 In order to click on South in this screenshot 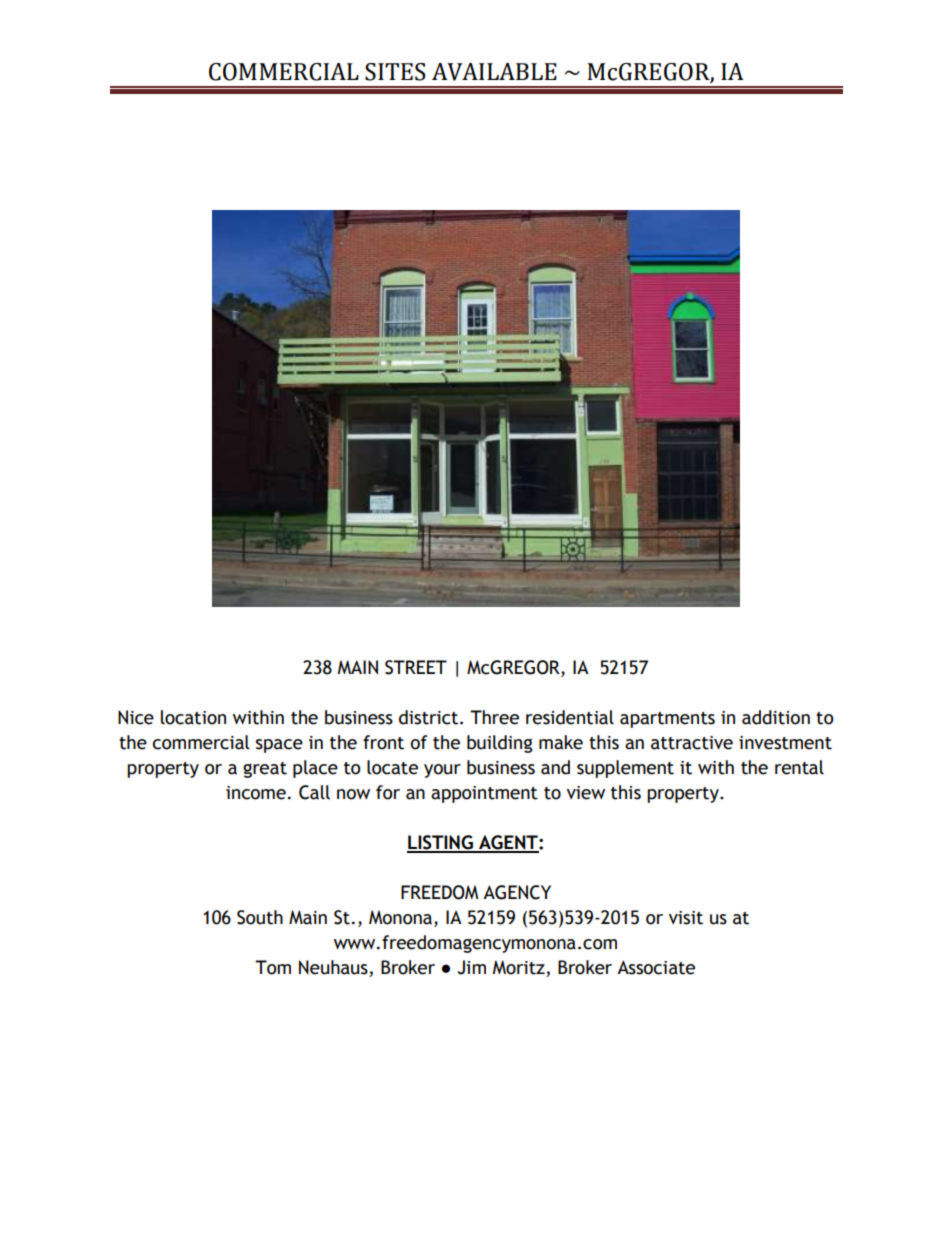, I will do `click(260, 917)`.
